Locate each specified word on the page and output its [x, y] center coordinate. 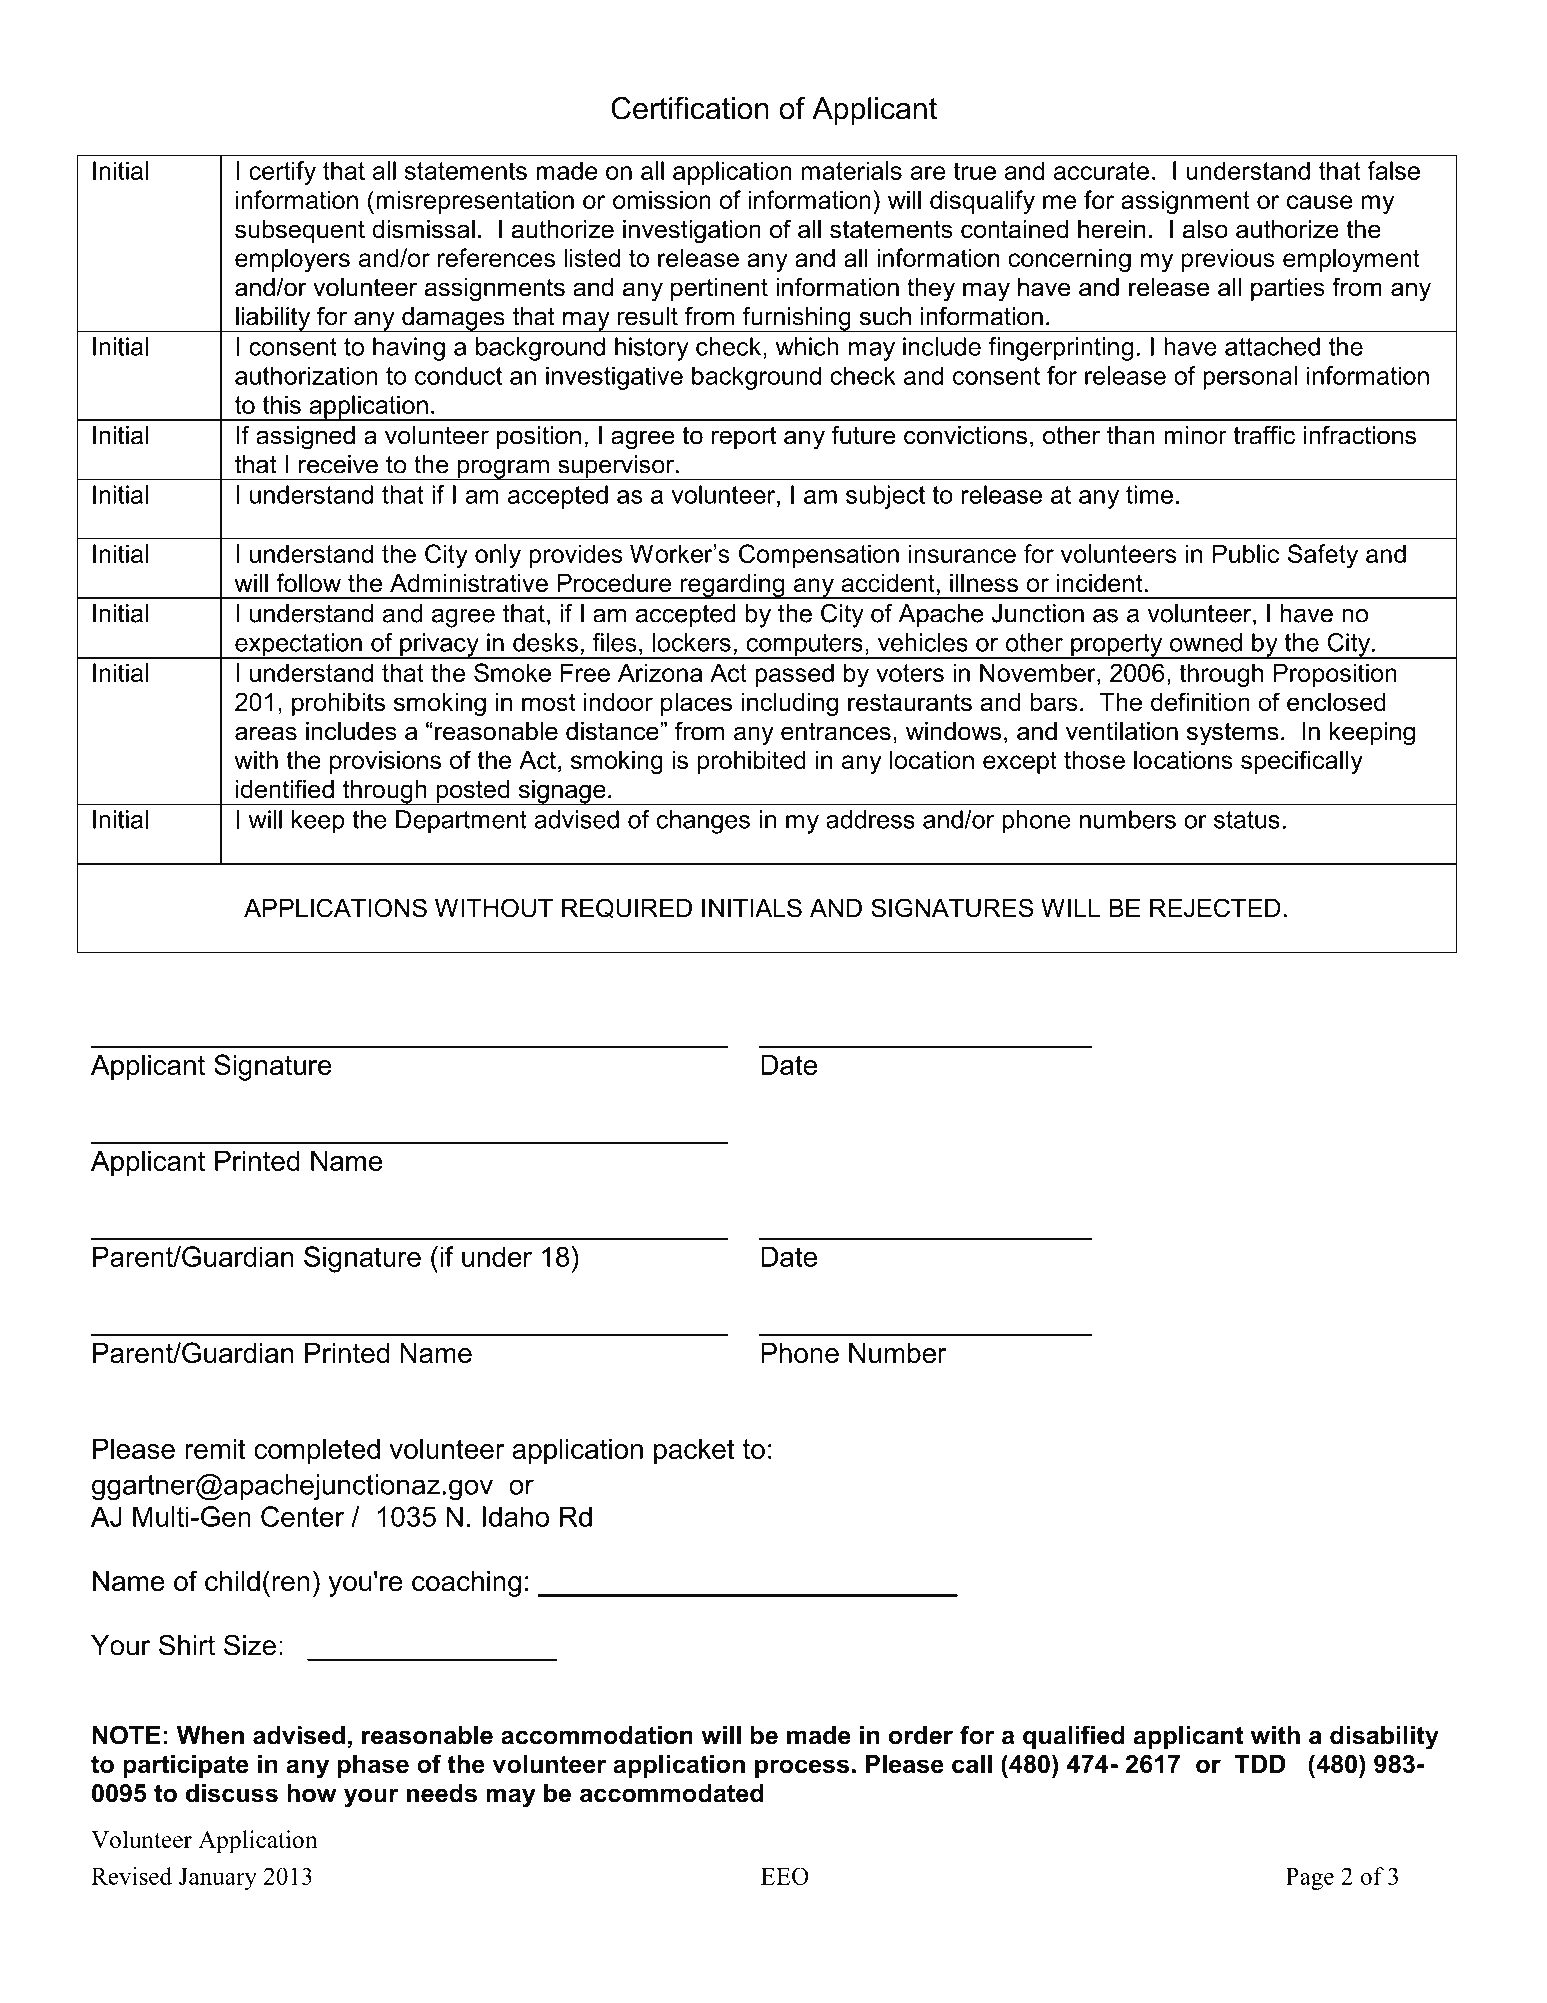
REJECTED [1215, 908]
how [312, 1793]
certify [282, 173]
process [802, 1768]
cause [1320, 202]
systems [1233, 734]
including [790, 704]
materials [852, 170]
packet [694, 1451]
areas [266, 733]
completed [317, 1451]
